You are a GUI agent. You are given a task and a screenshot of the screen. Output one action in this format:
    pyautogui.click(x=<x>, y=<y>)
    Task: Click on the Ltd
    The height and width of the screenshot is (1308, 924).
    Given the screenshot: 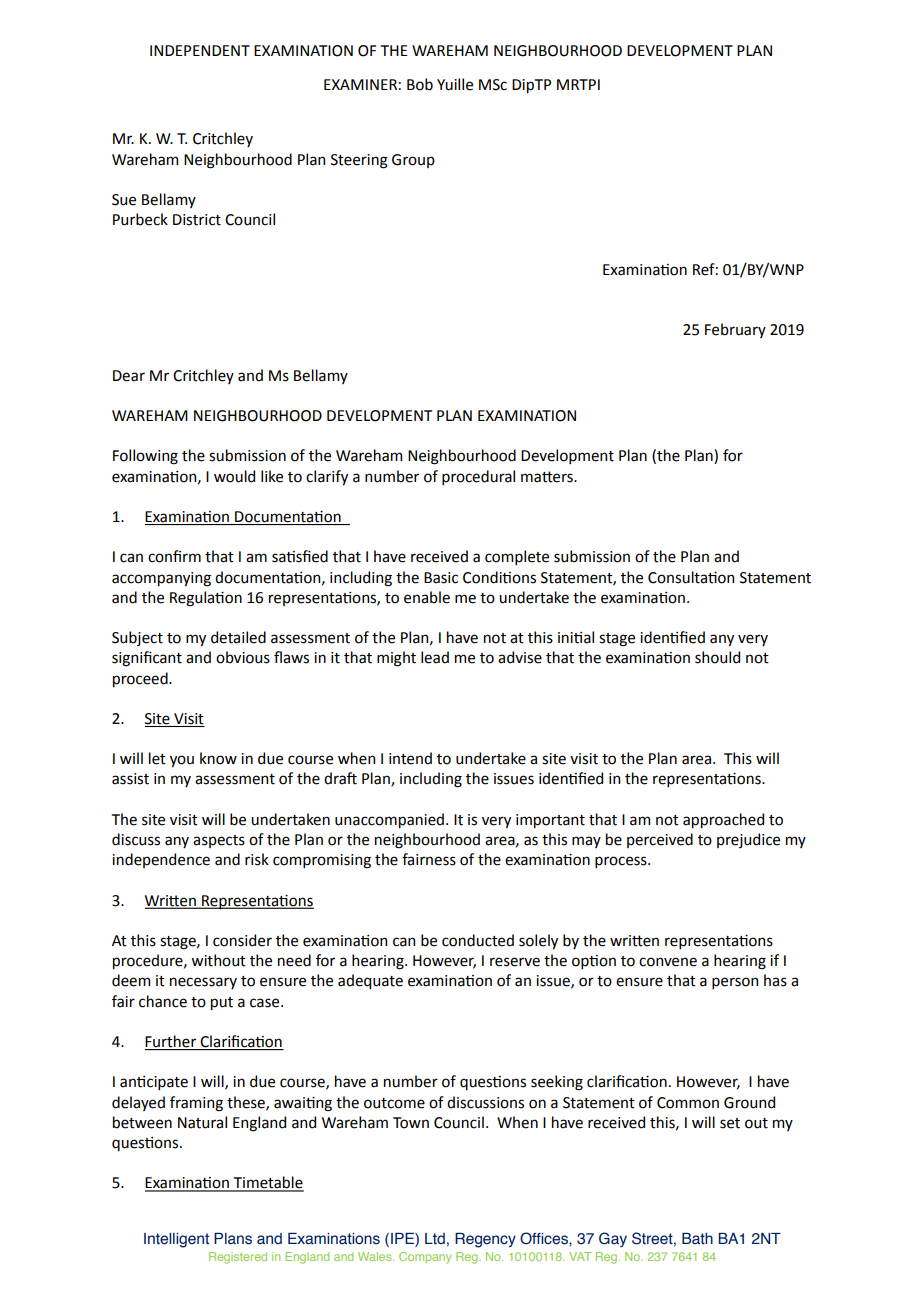 What is the action you would take?
    pyautogui.click(x=435, y=1239)
